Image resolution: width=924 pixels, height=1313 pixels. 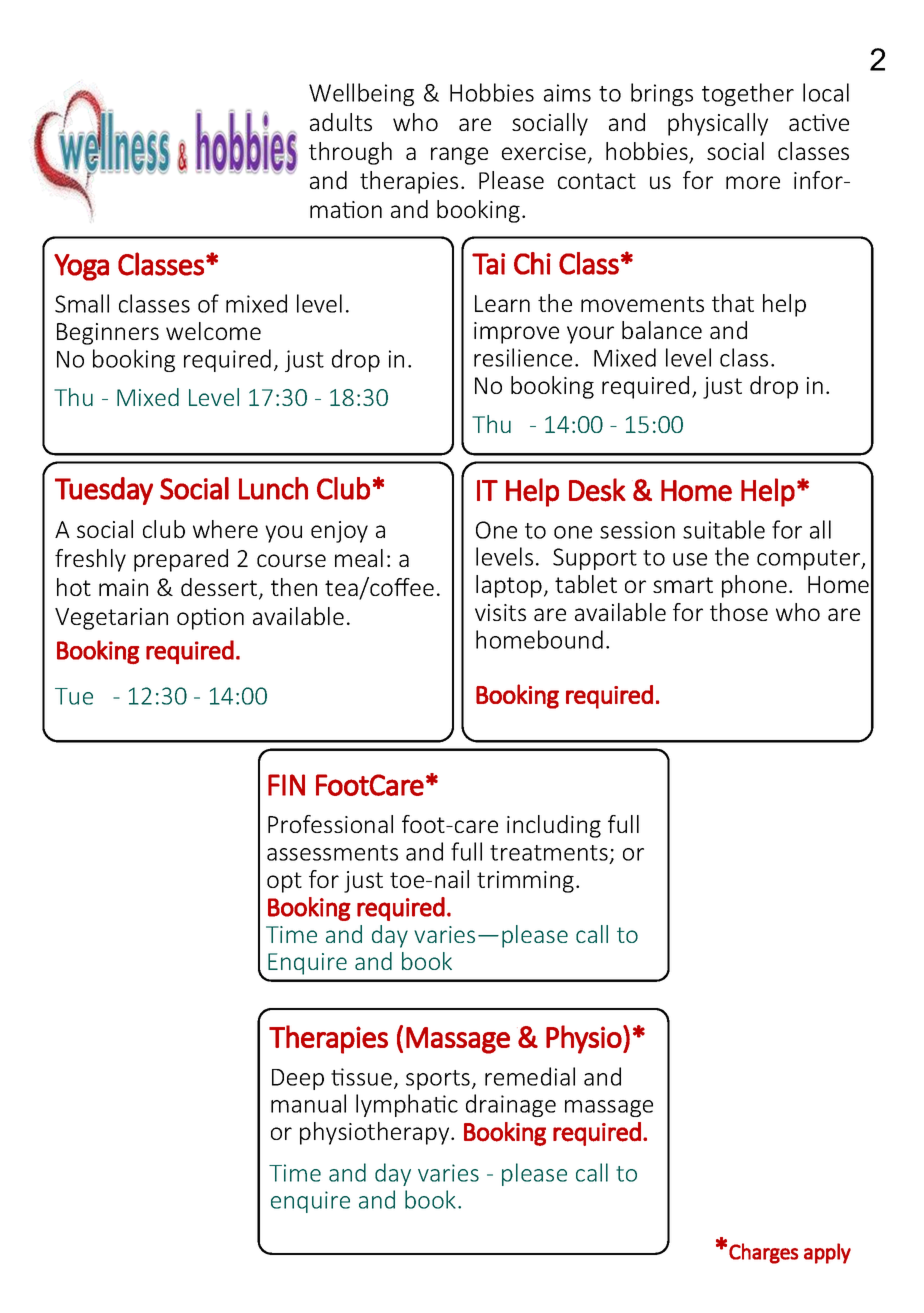 What do you see at coordinates (554, 826) in the page?
I see `including` at bounding box center [554, 826].
